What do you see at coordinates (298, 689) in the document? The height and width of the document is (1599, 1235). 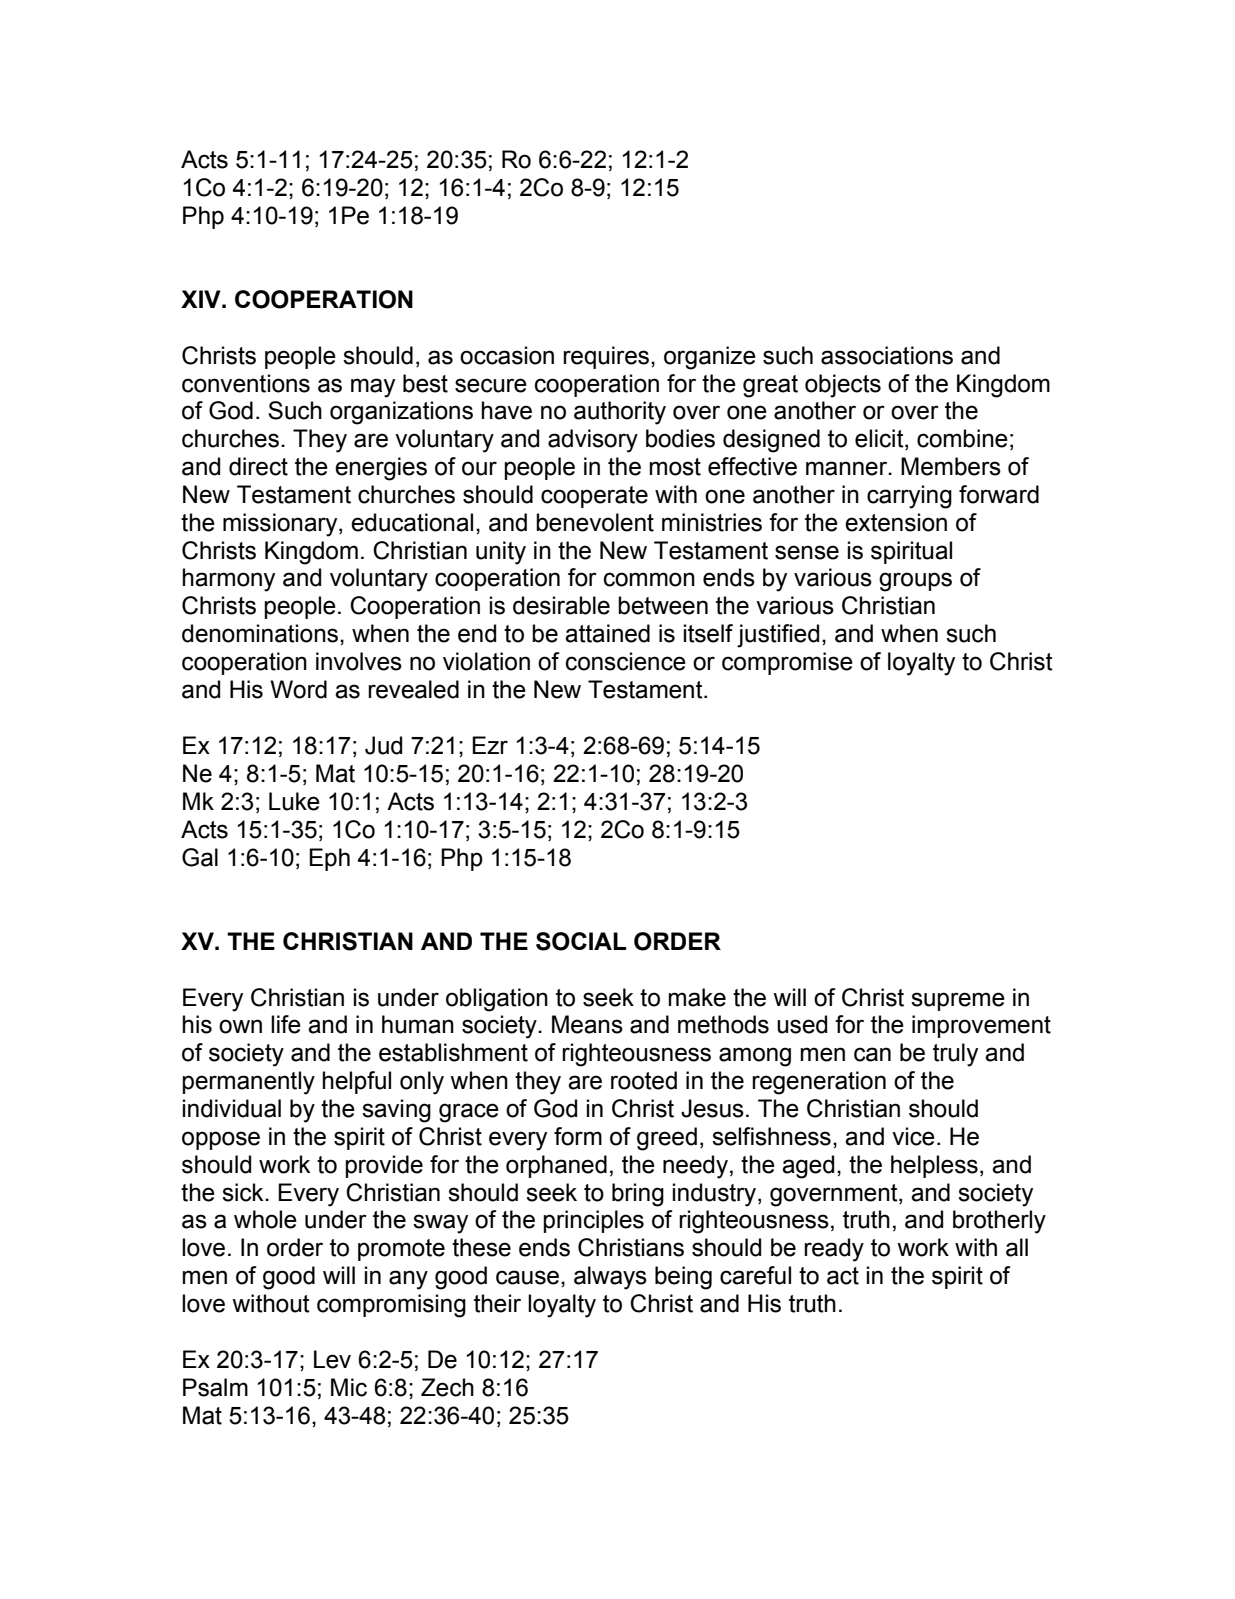 I see `Word` at bounding box center [298, 689].
